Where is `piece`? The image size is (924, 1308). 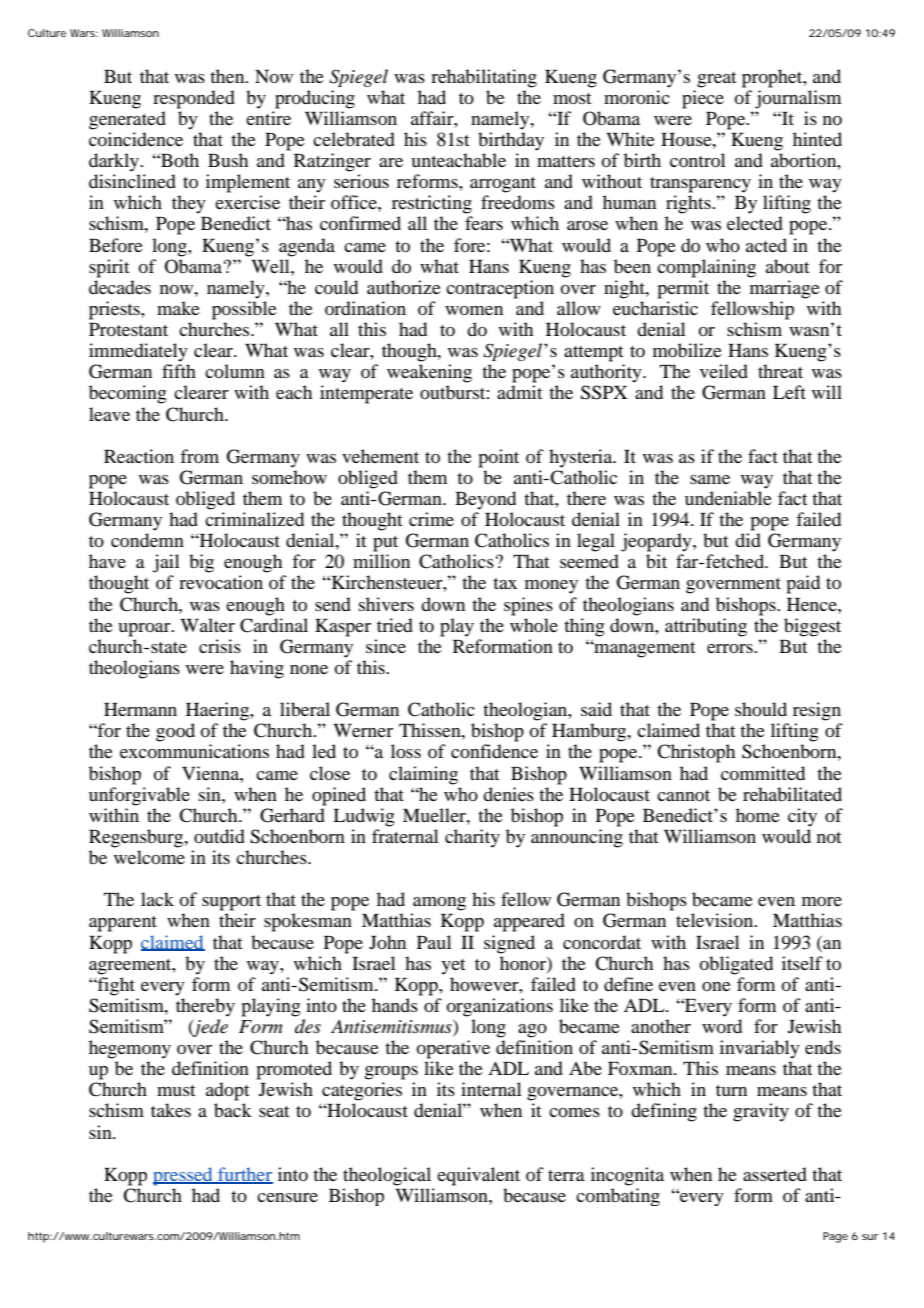
piece is located at coordinates (703, 99).
